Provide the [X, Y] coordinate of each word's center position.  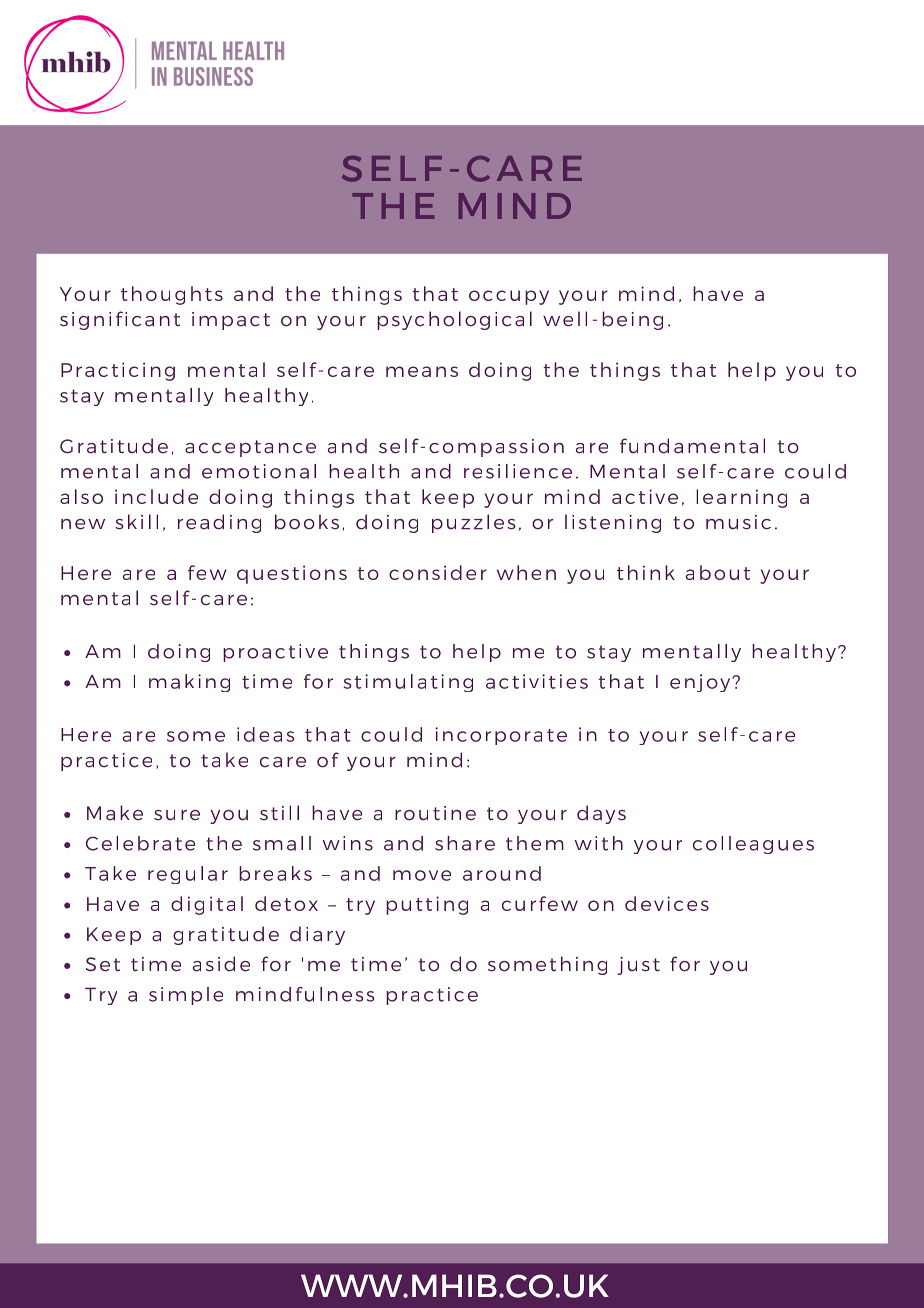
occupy [509, 297]
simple [186, 996]
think [646, 572]
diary [317, 935]
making [189, 683]
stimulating [408, 683]
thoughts [172, 295]
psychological [454, 320]
